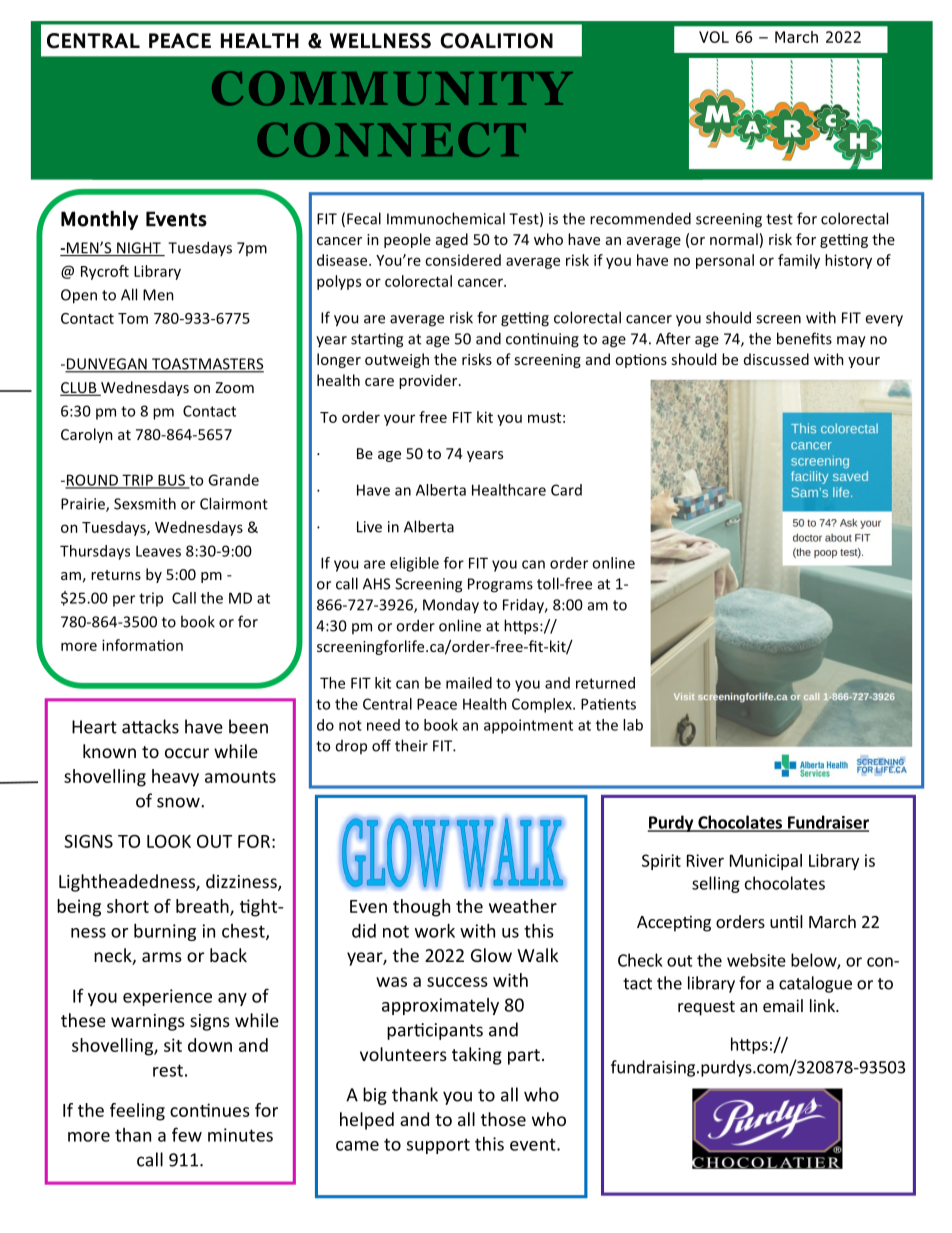 The image size is (952, 1233). What do you see at coordinates (187, 1134) in the document?
I see `few` at bounding box center [187, 1134].
